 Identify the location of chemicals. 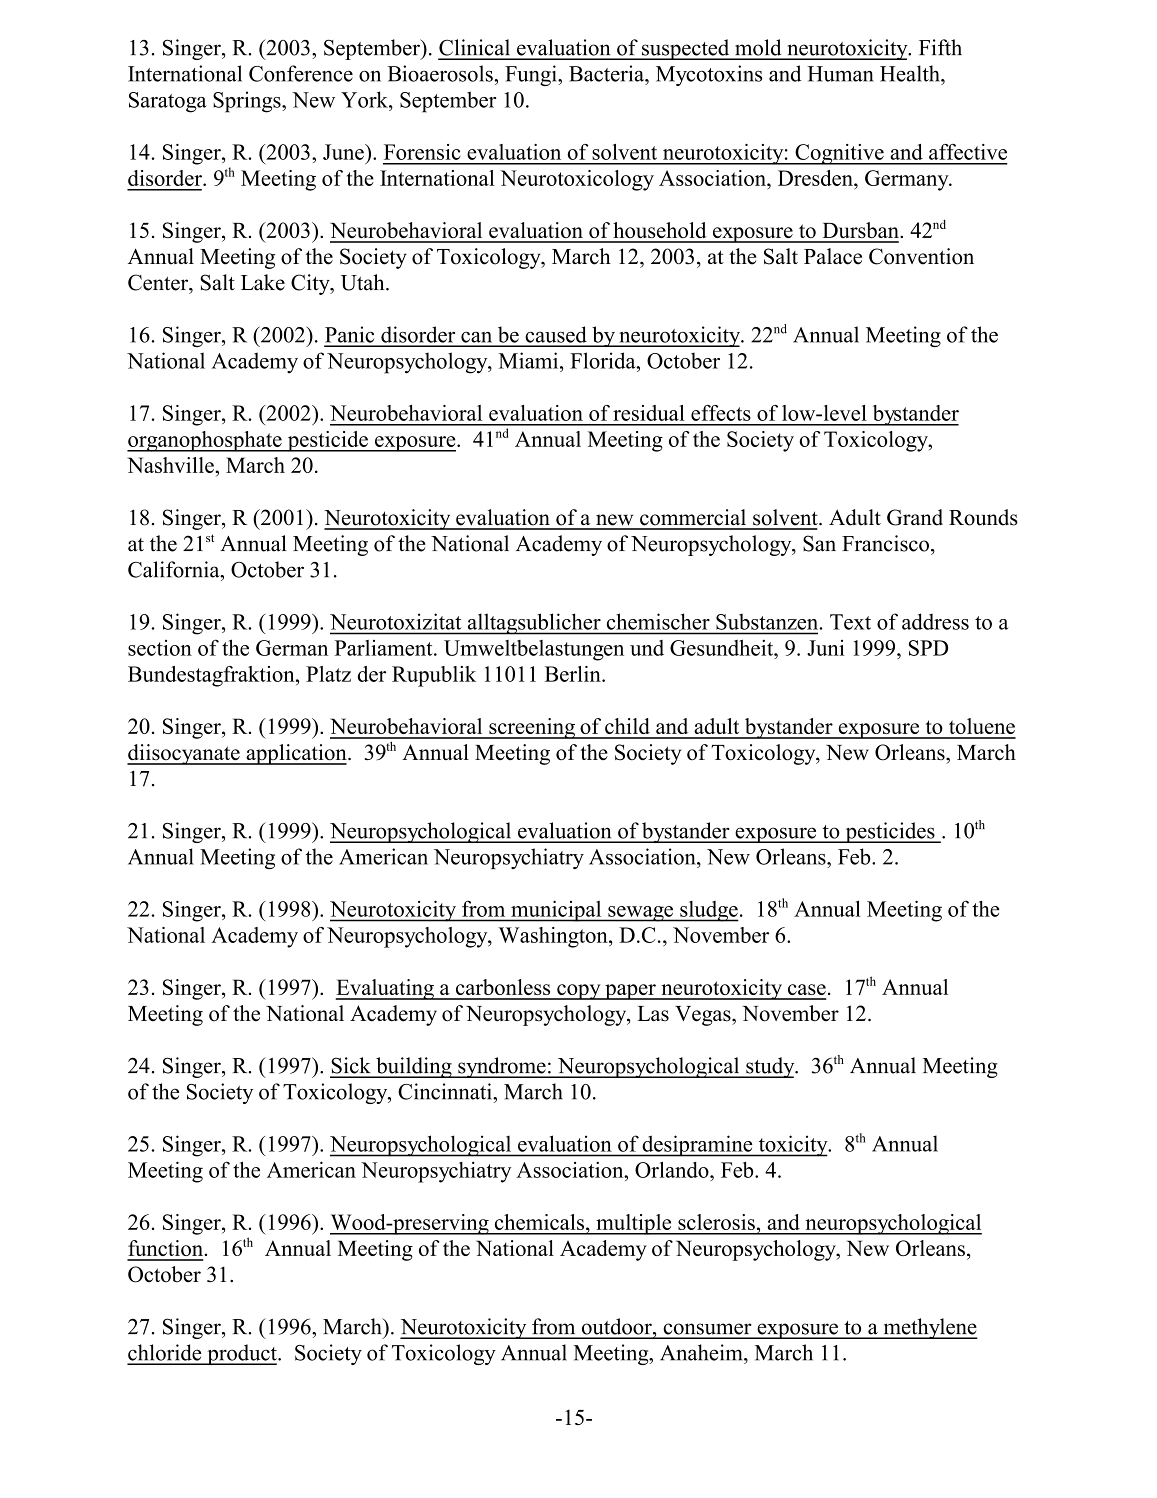
(541, 1222).
